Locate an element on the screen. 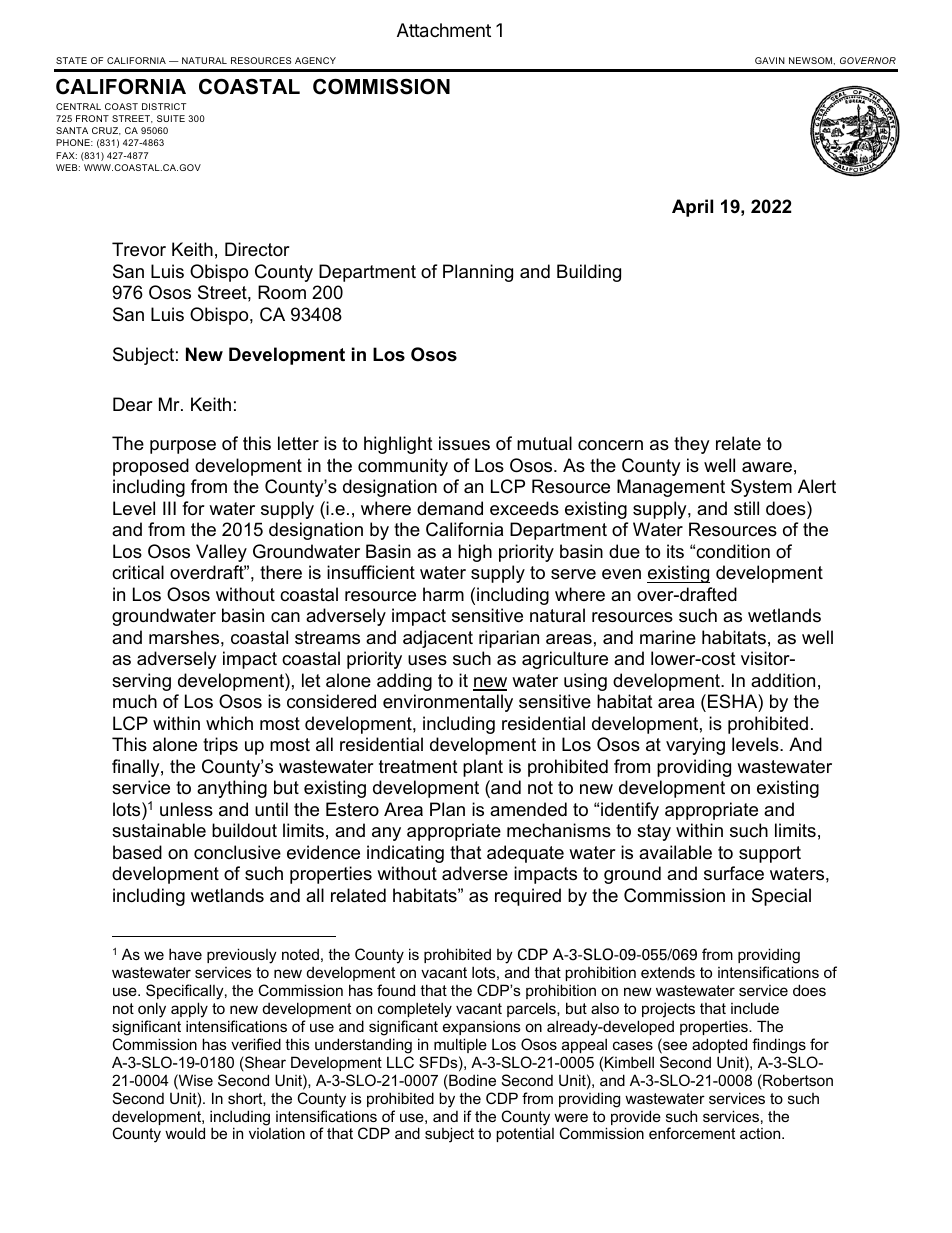 The image size is (952, 1233). harm is located at coordinates (443, 594).
